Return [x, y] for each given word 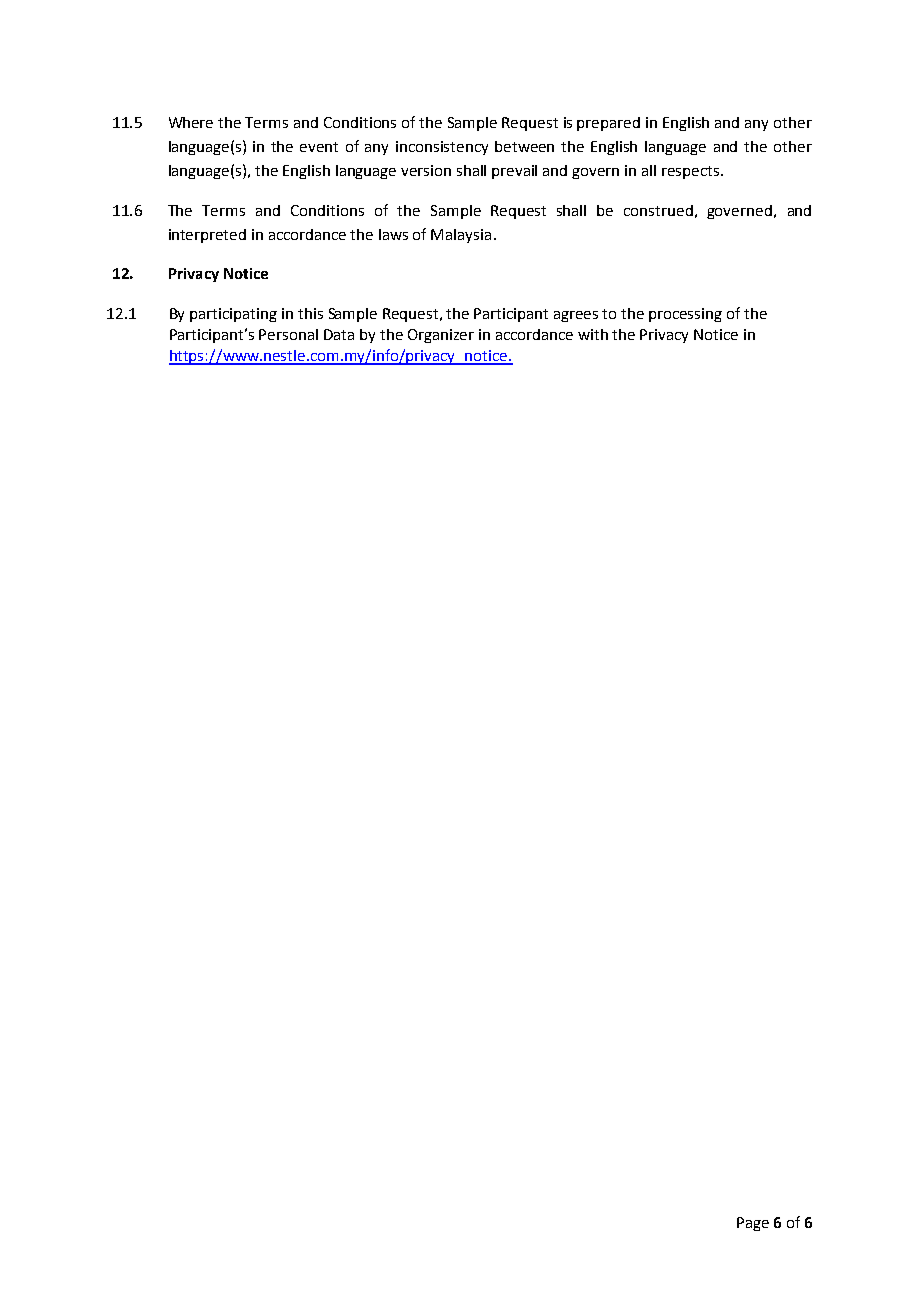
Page [753, 1224]
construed [658, 210]
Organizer [441, 336]
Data [339, 334]
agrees [576, 316]
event [319, 147]
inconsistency [442, 148]
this [310, 313]
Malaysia [461, 236]
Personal [288, 334]
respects [692, 172]
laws [393, 234]
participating [233, 315]
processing [685, 315]
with [593, 334]
